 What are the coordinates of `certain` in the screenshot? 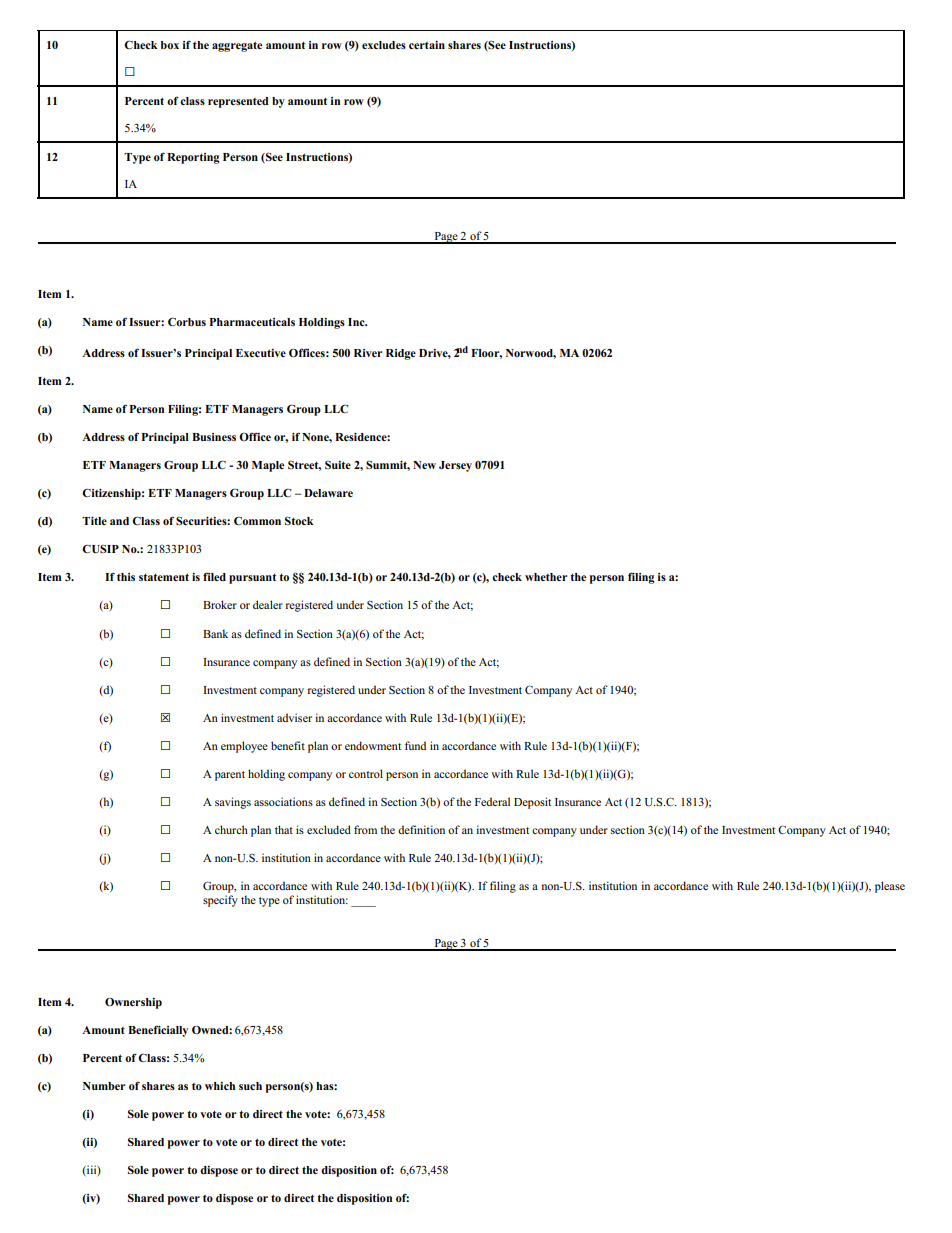 It's located at (427, 45).
